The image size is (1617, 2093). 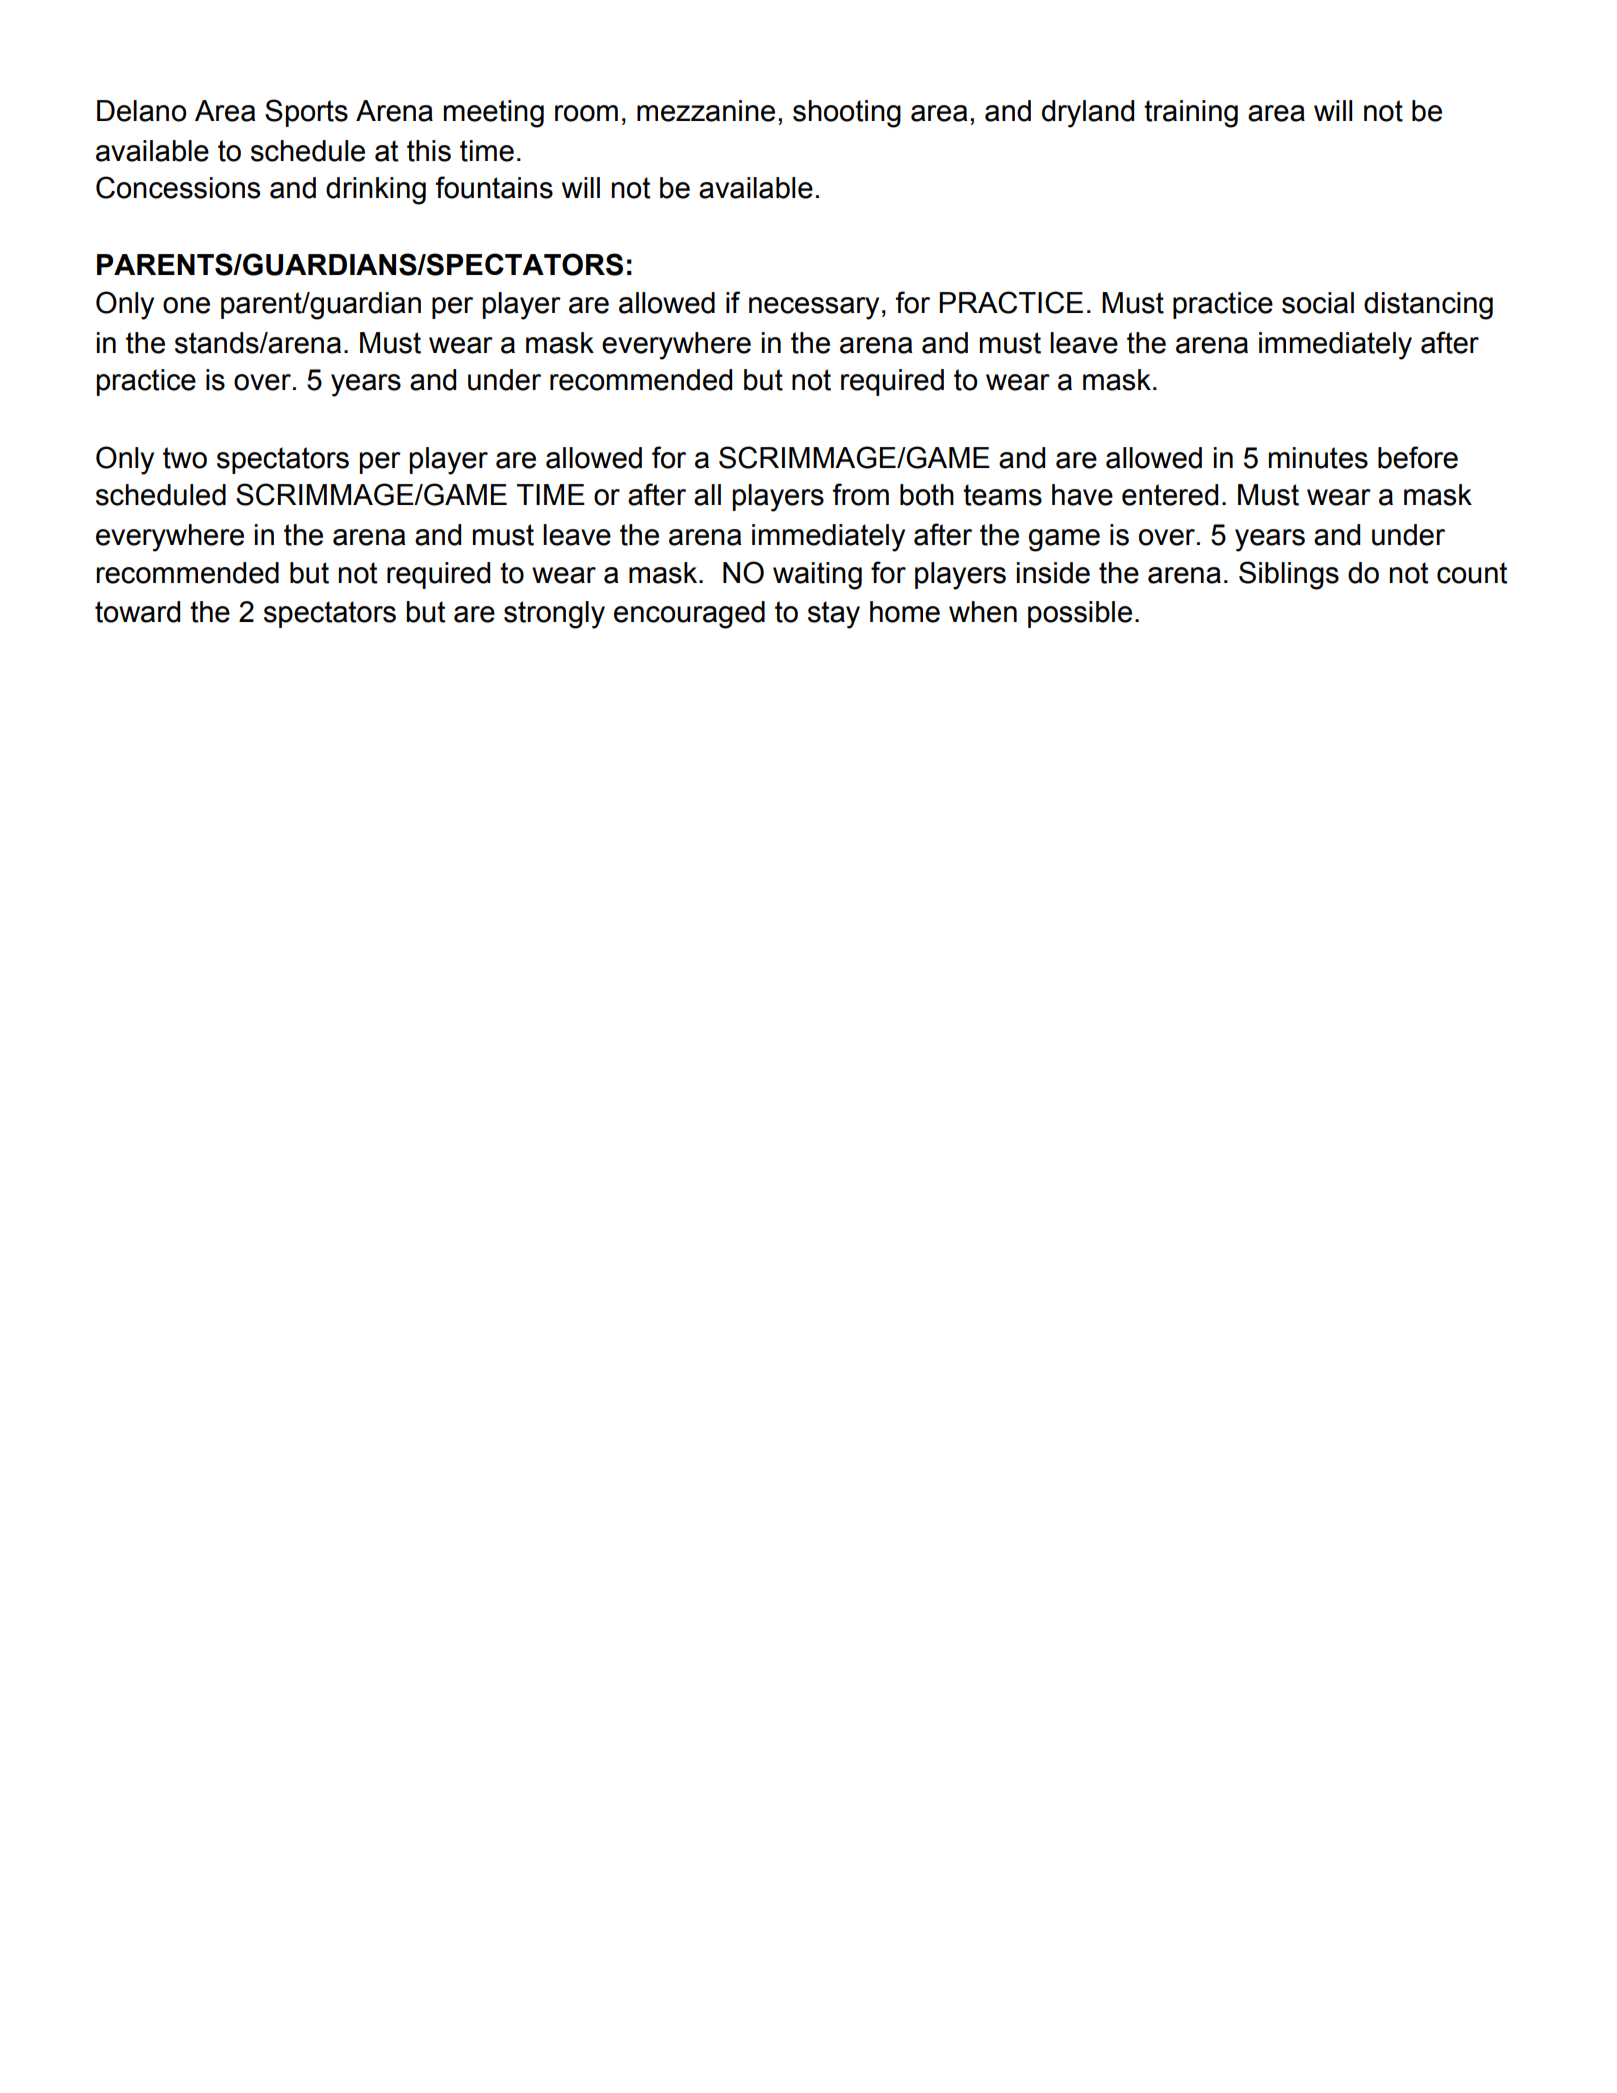 What do you see at coordinates (1191, 114) in the page?
I see `training` at bounding box center [1191, 114].
